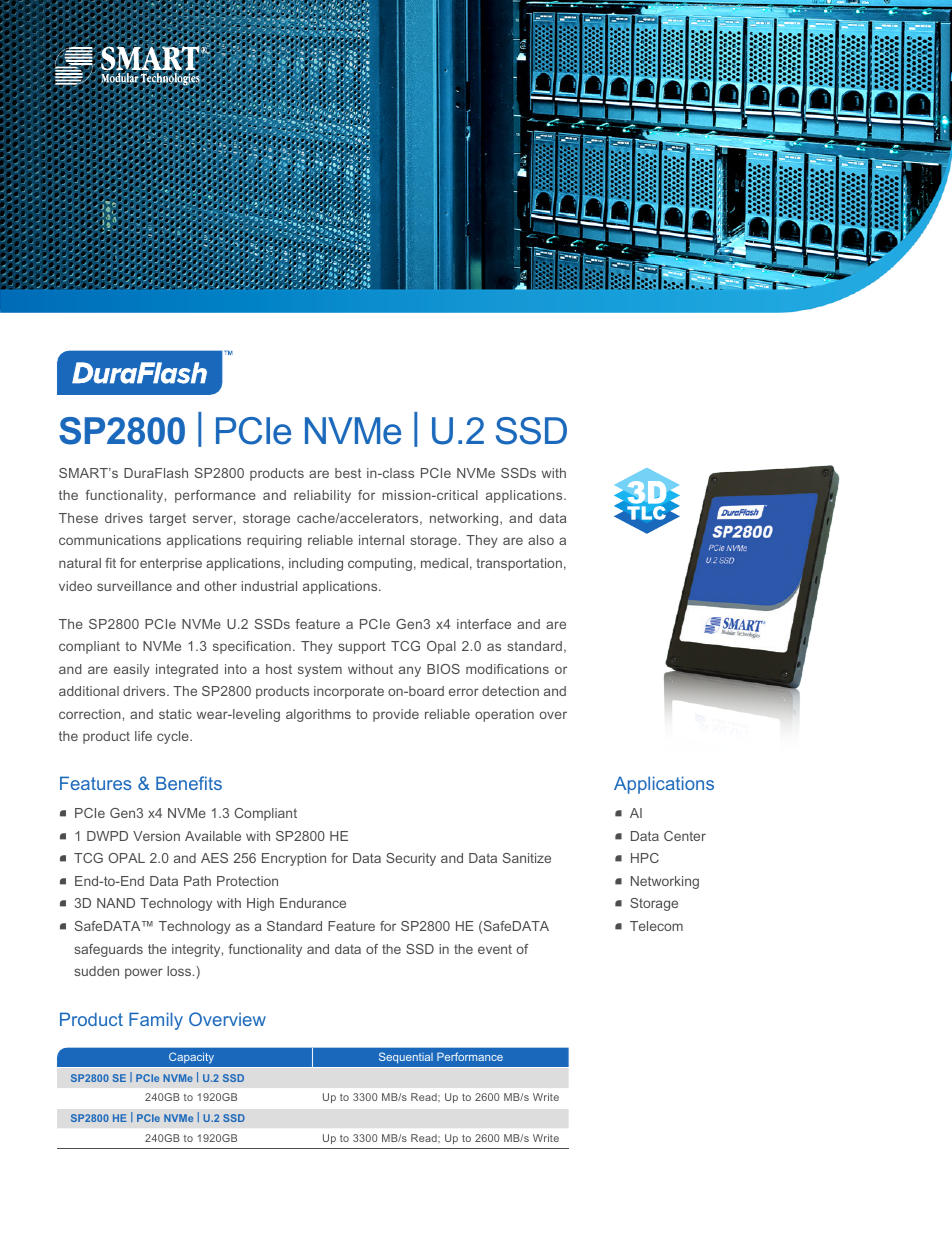 The width and height of the screenshot is (952, 1233). Describe the element at coordinates (348, 473) in the screenshot. I see `best` at that location.
